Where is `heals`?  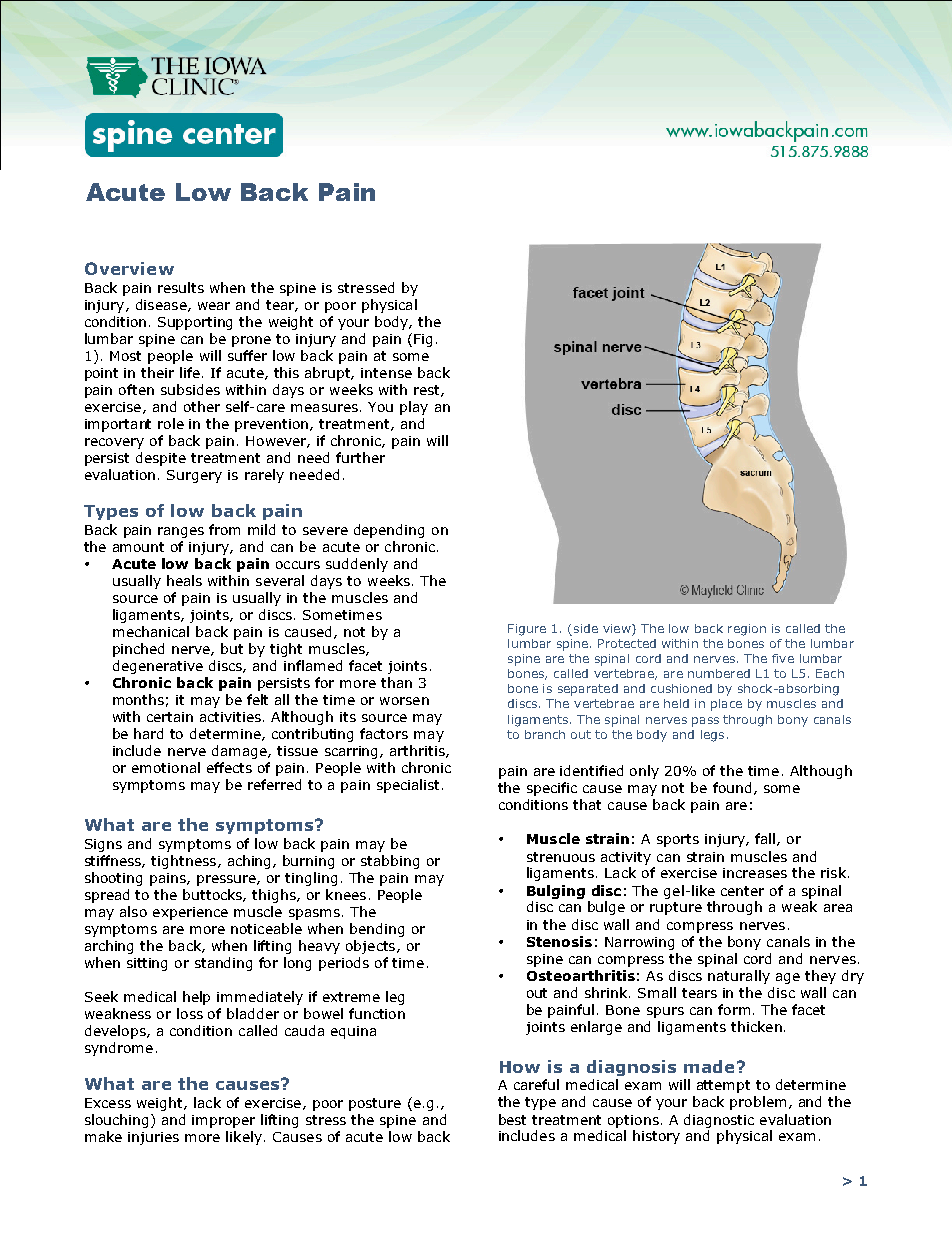 heals is located at coordinates (184, 580).
